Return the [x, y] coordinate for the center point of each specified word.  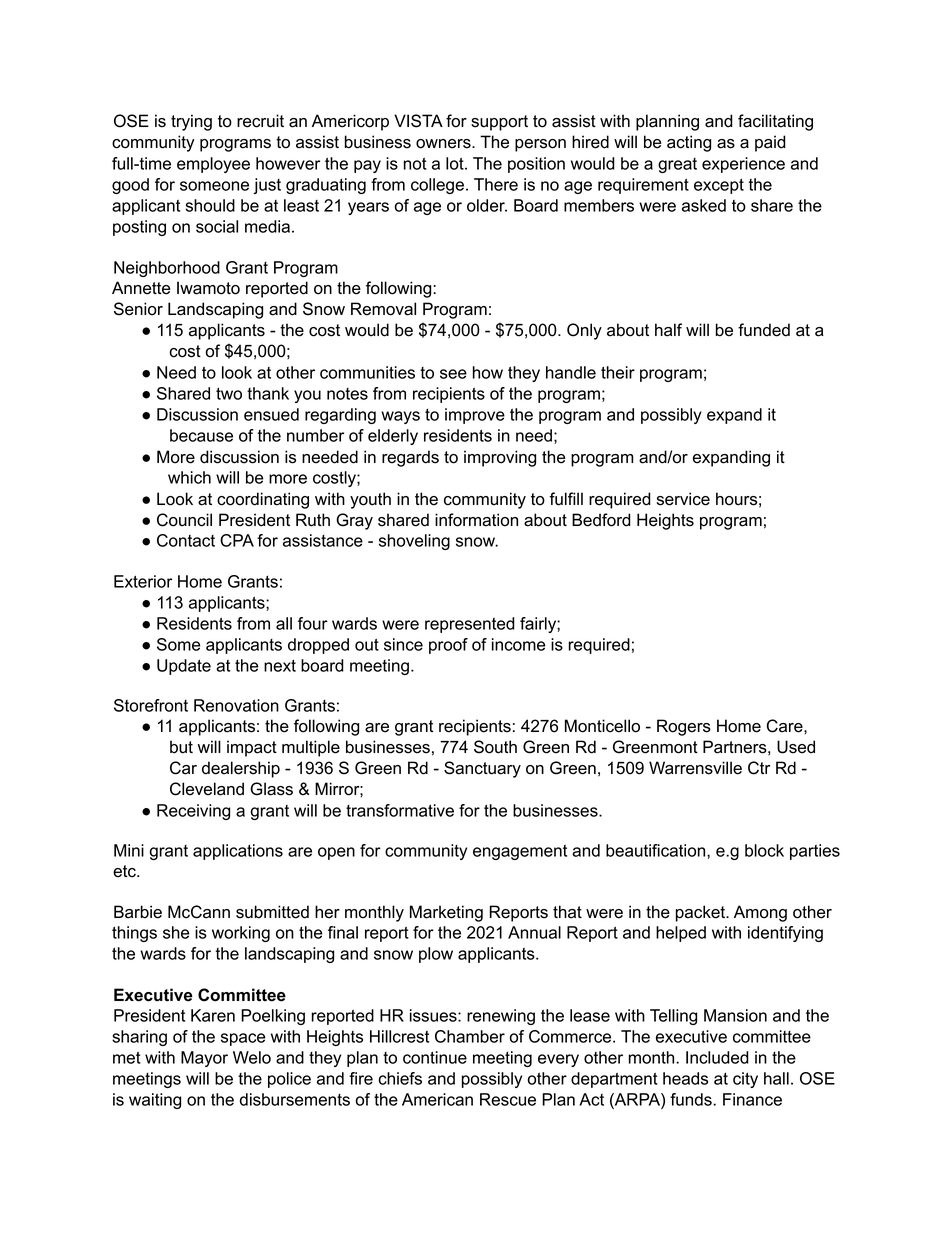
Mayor [204, 1059]
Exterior [143, 581]
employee [213, 165]
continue [435, 1057]
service [683, 499]
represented [470, 625]
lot [456, 163]
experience [743, 165]
